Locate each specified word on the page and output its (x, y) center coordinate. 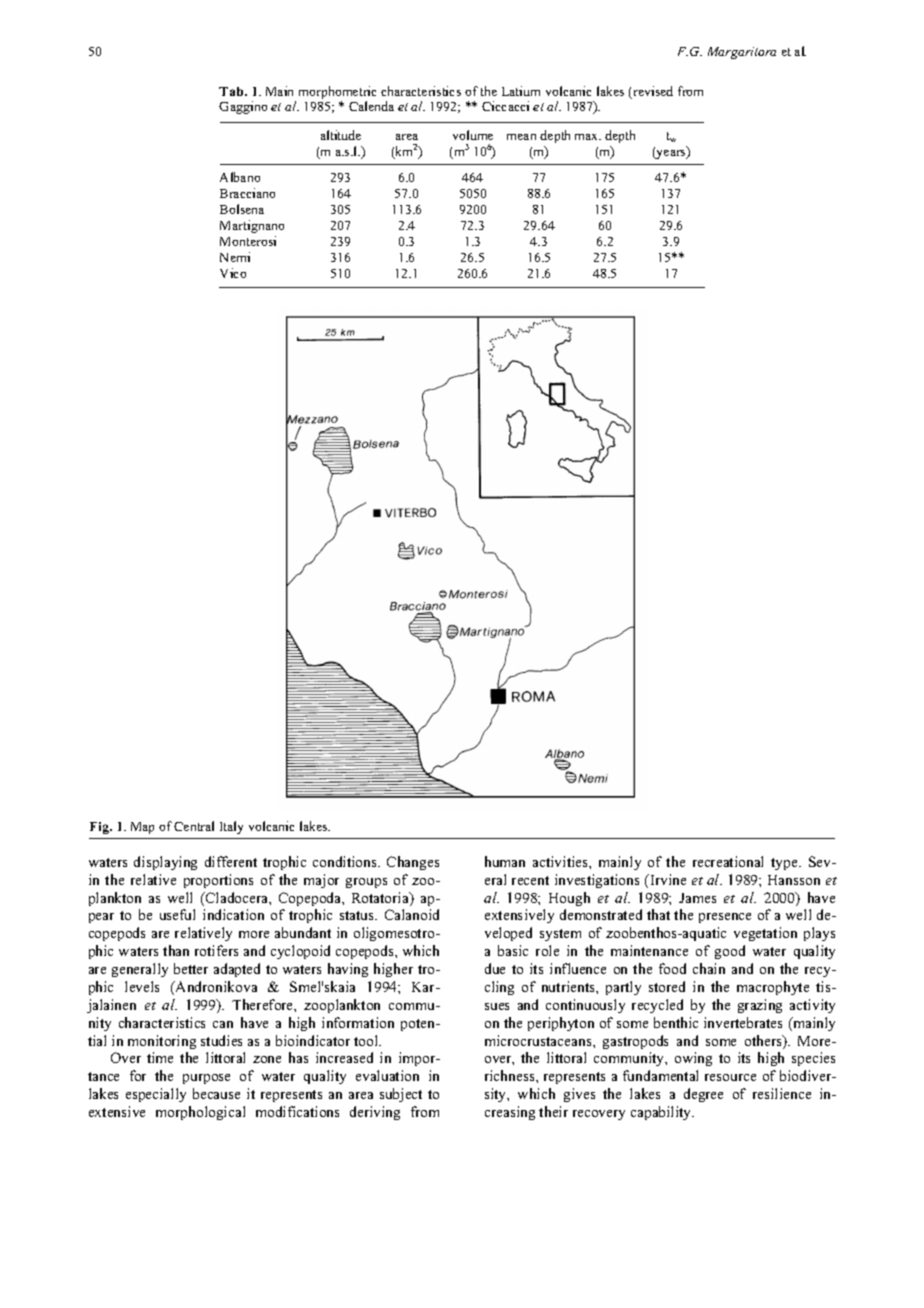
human (505, 861)
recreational (728, 861)
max (588, 137)
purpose (206, 1079)
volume (473, 135)
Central (194, 826)
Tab (232, 91)
